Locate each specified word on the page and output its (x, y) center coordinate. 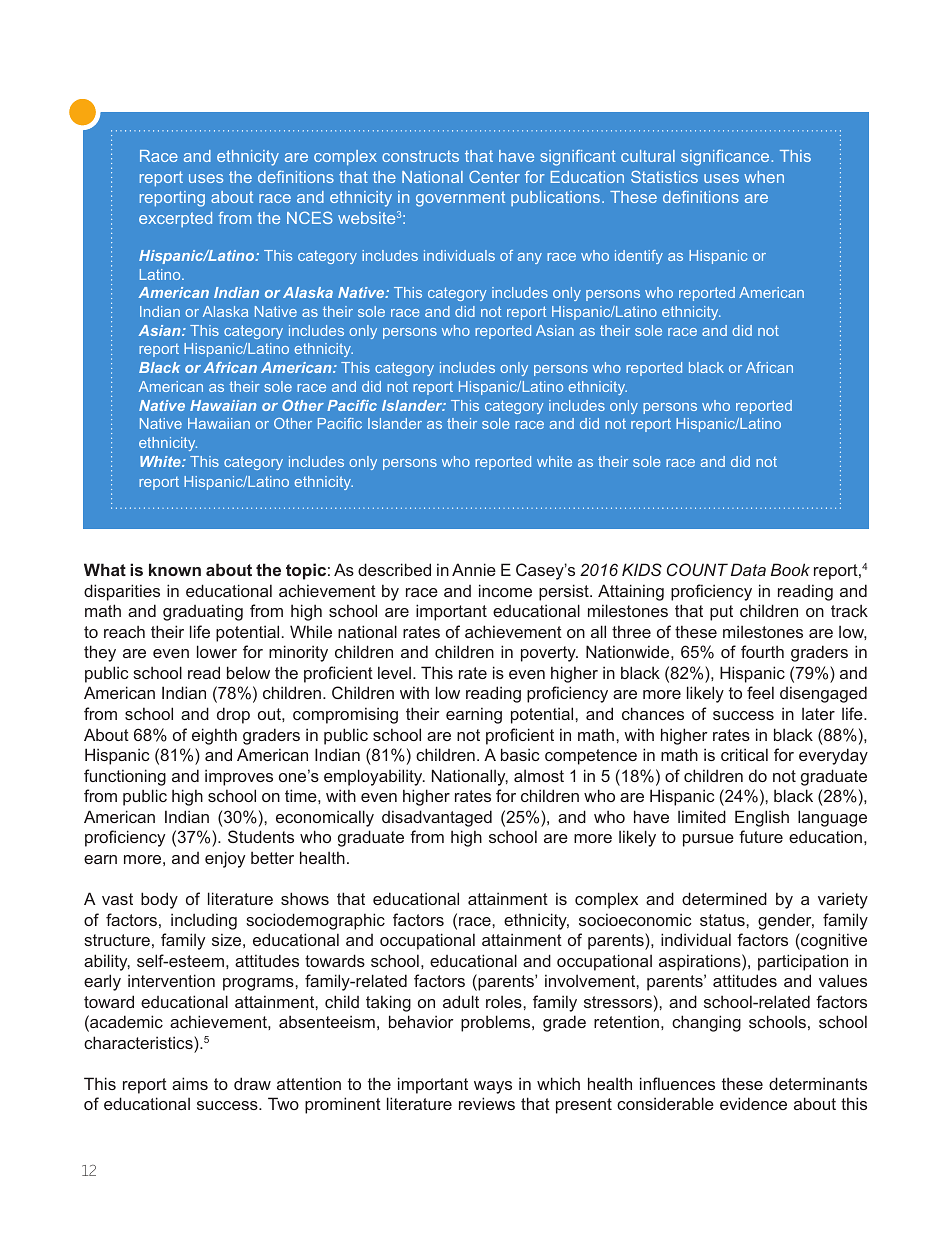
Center (494, 177)
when (764, 177)
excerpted (175, 219)
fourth (762, 651)
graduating (203, 612)
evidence (753, 1103)
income (505, 590)
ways (493, 1087)
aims (190, 1083)
